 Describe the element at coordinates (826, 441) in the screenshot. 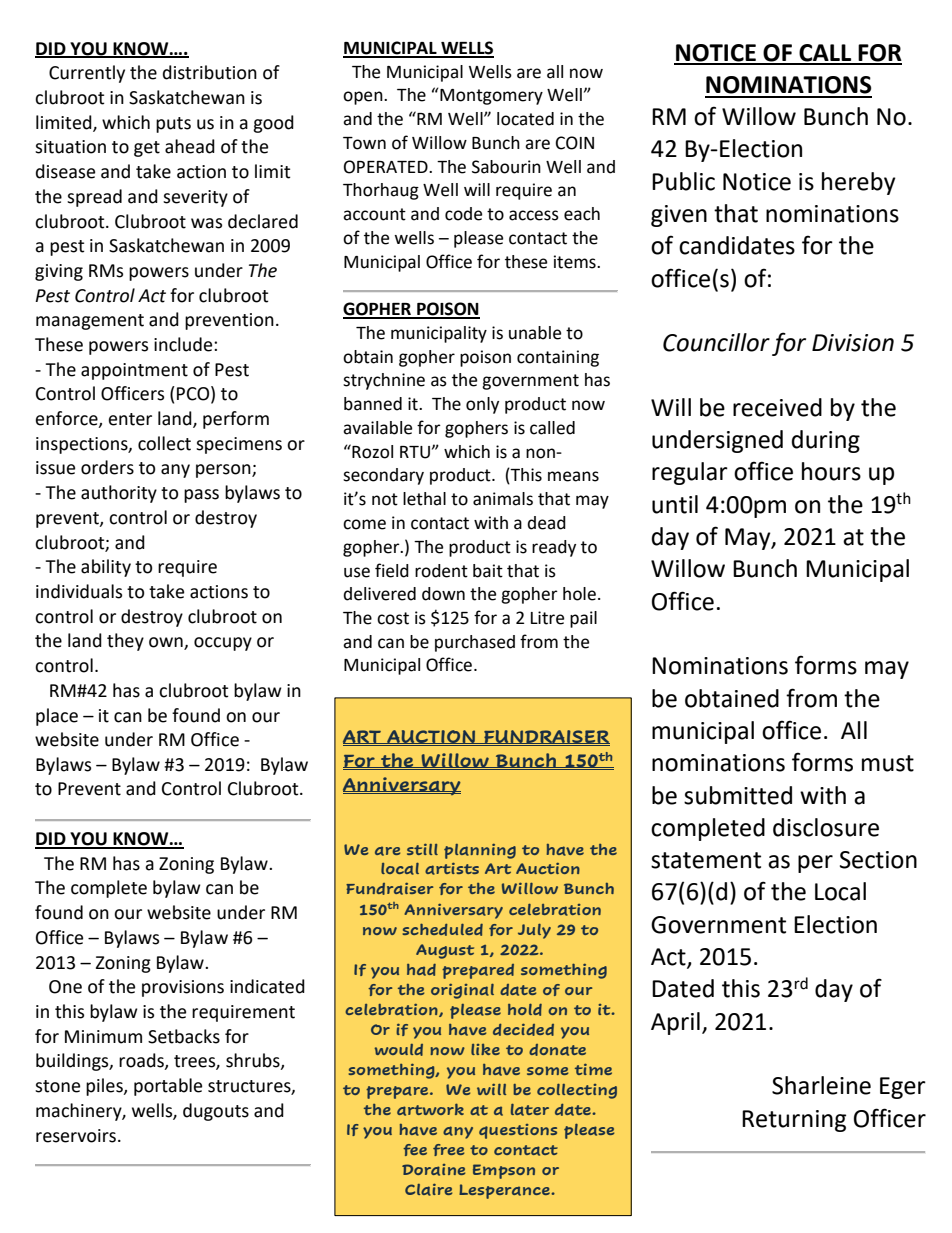

I see `during` at that location.
